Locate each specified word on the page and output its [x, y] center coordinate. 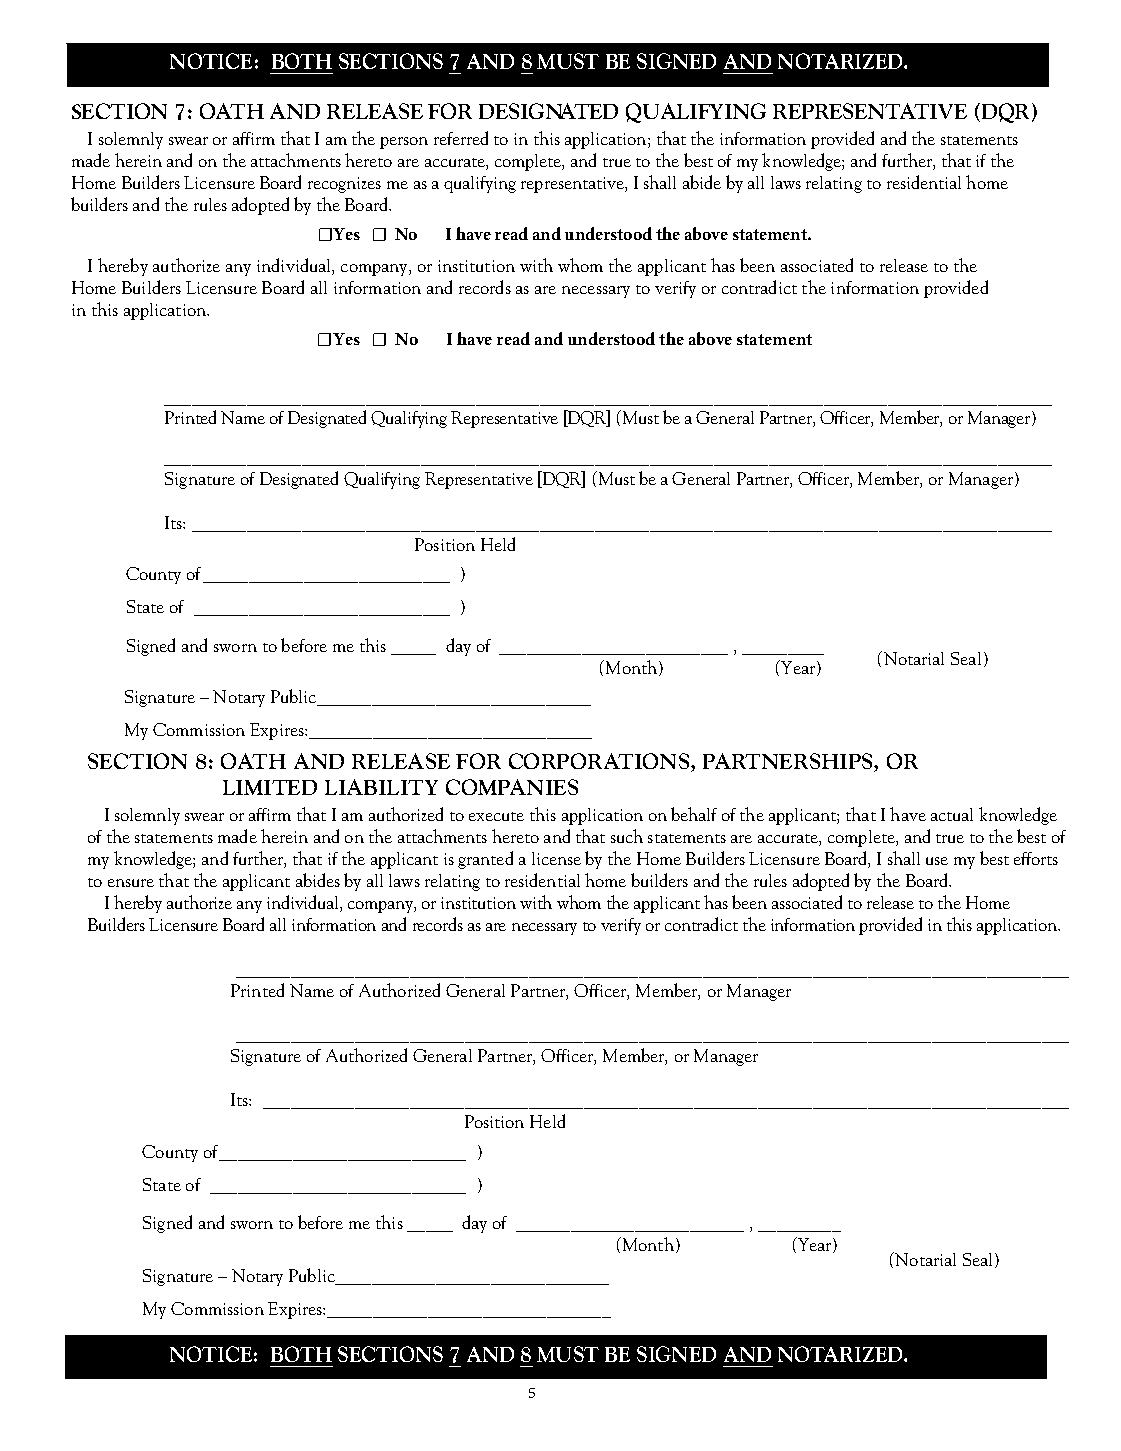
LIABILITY [381, 787]
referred [461, 138]
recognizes [344, 185]
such [627, 836]
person [404, 143]
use [937, 861]
